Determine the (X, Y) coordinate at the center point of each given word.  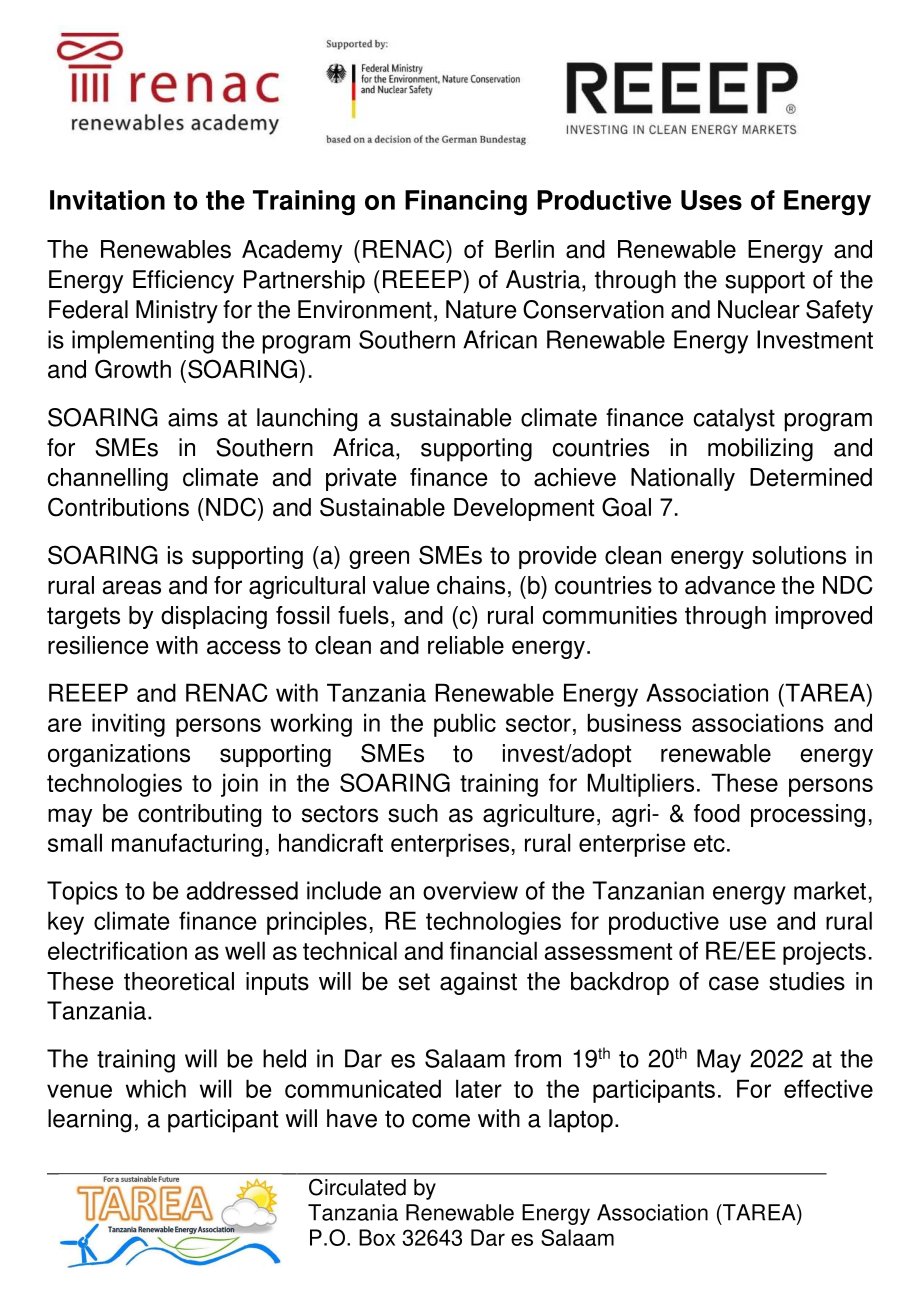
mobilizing (760, 450)
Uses (711, 200)
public (465, 725)
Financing (466, 203)
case (734, 983)
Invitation (107, 200)
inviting (128, 725)
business (634, 722)
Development (524, 509)
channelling (107, 479)
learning (89, 1121)
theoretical (179, 981)
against (478, 983)
